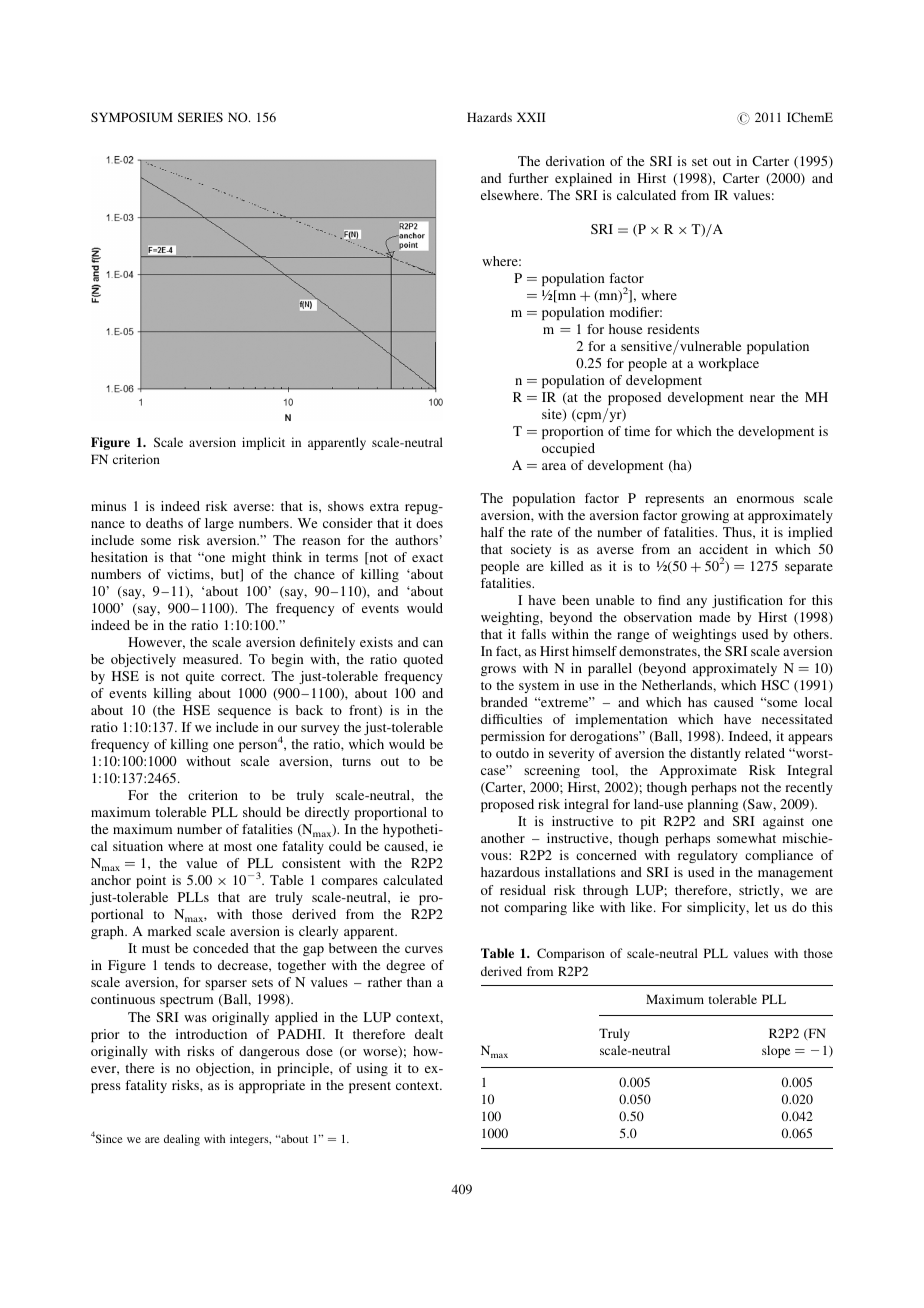 The height and width of the page is (1308, 924). Describe the element at coordinates (510, 872) in the page. I see `hazardous` at that location.
